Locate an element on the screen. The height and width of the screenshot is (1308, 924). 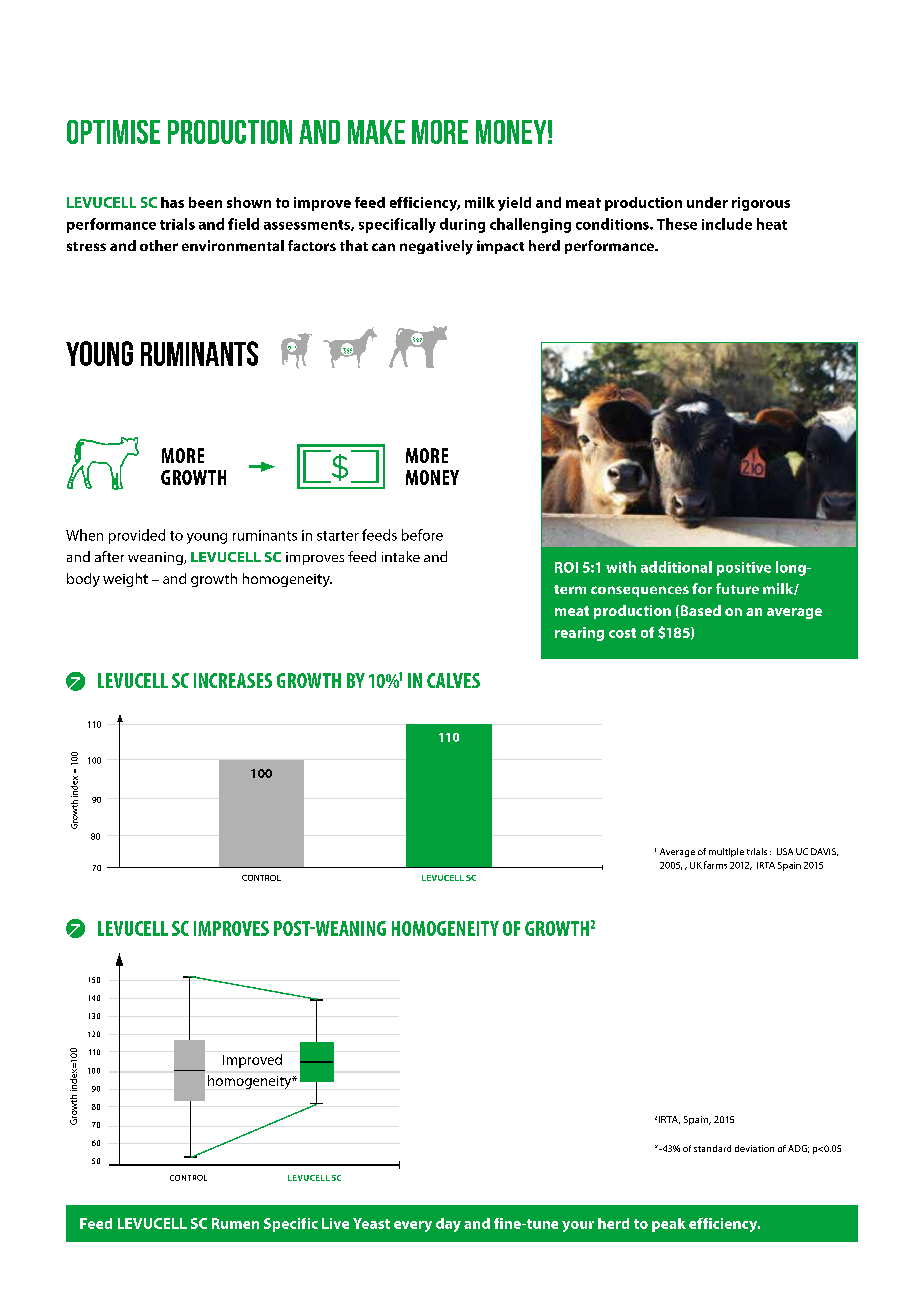
under is located at coordinates (707, 202).
